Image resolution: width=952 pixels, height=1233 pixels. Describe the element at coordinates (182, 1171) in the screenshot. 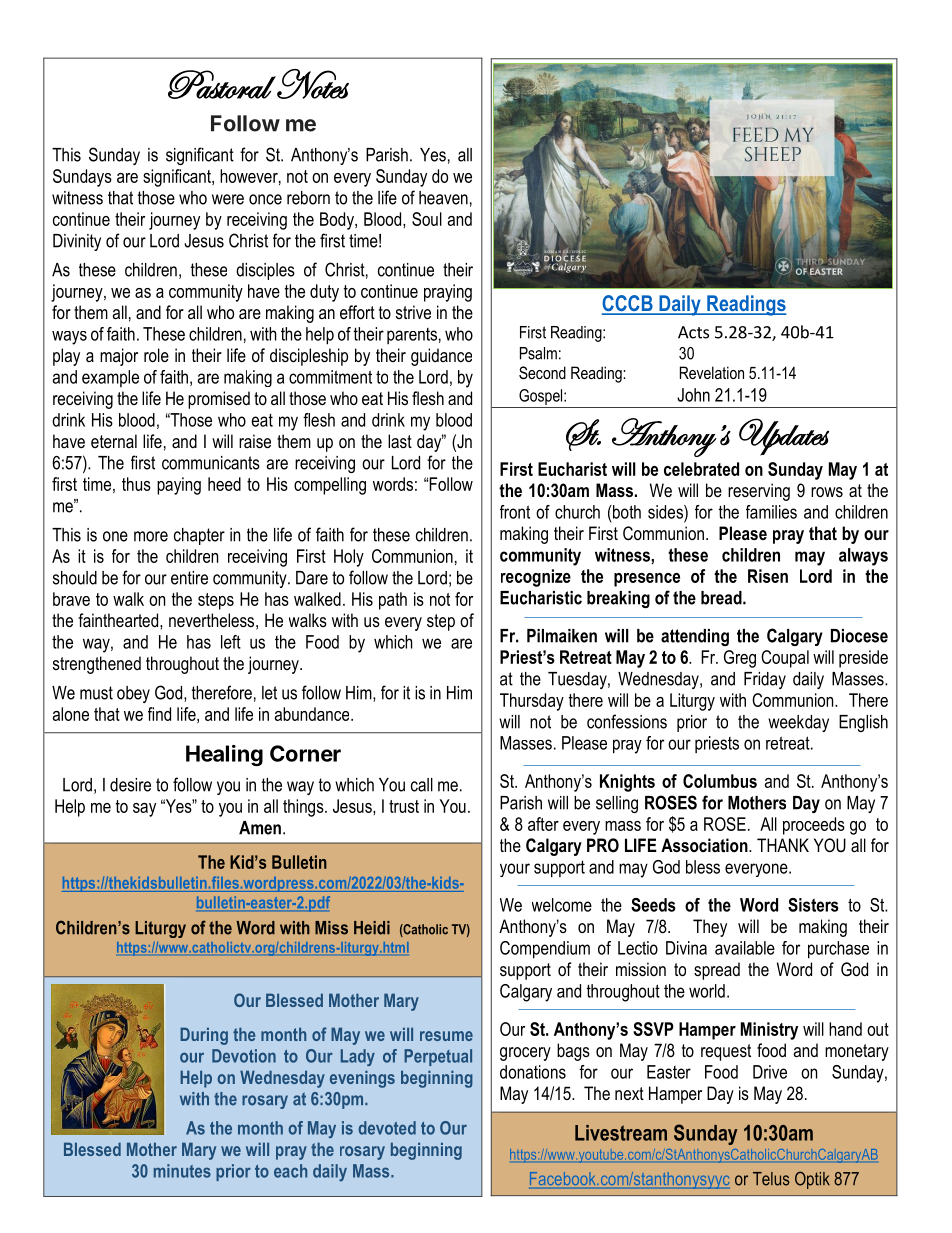

I see `minutes` at that location.
